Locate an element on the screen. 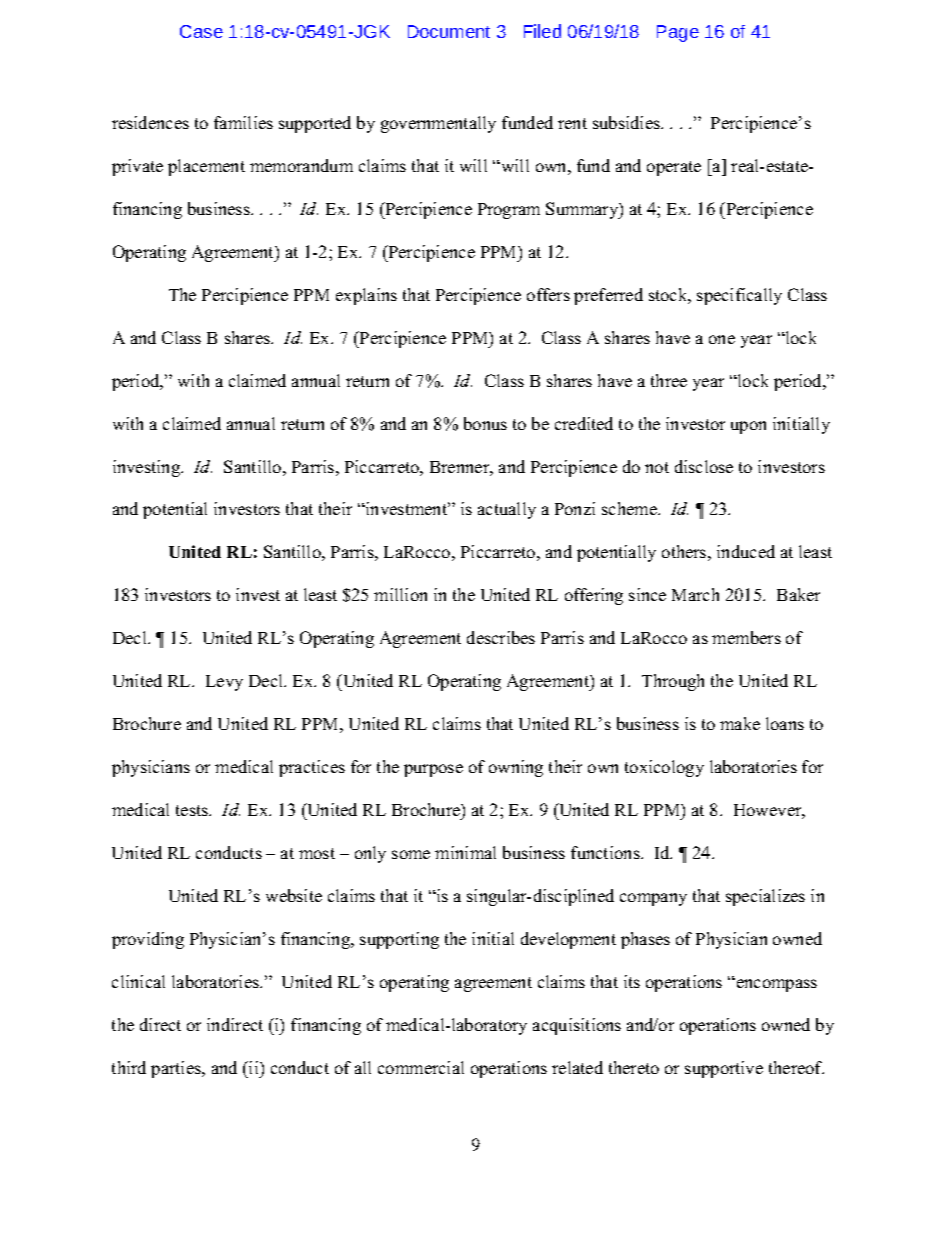 The image size is (952, 1233). describes is located at coordinates (501, 637).
